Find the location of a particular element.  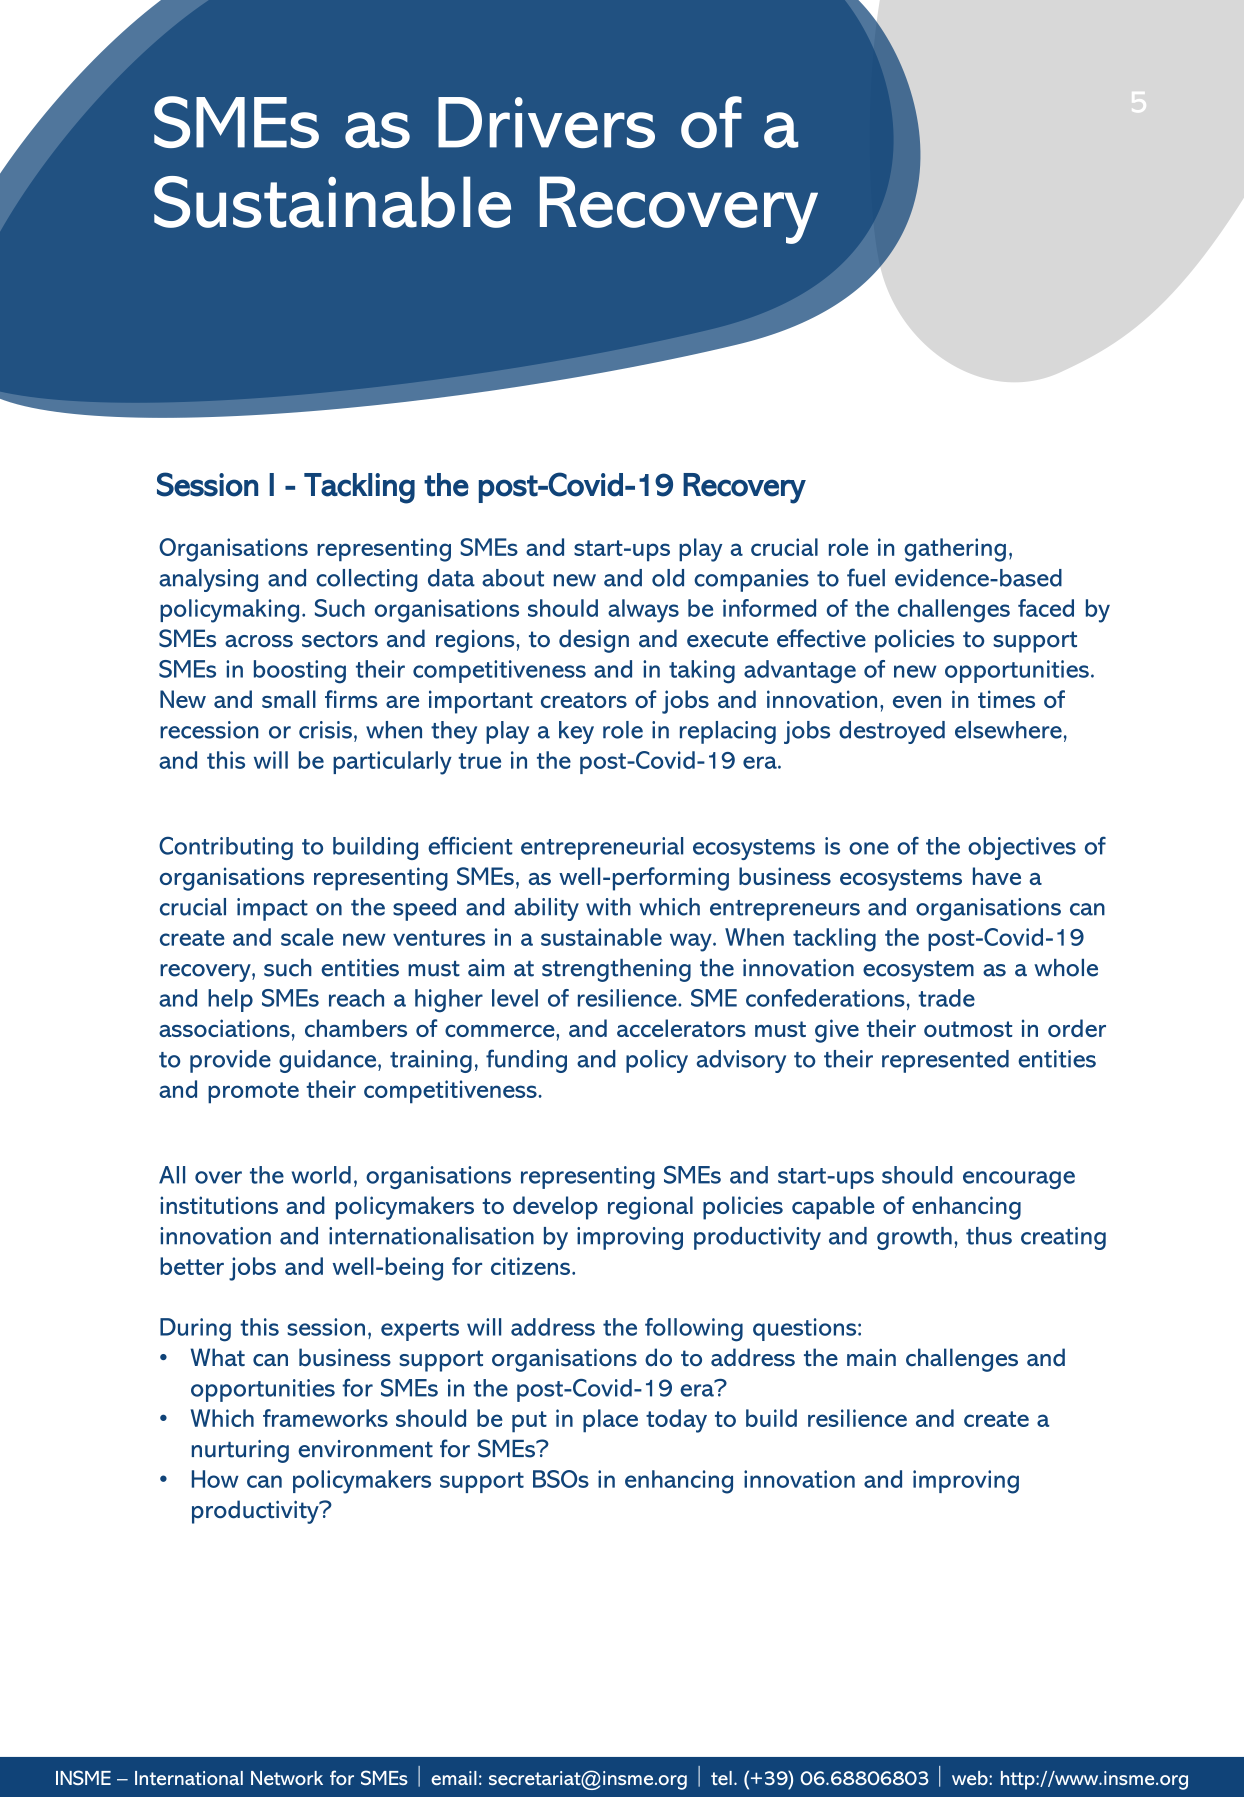

Drivers is located at coordinates (546, 122).
